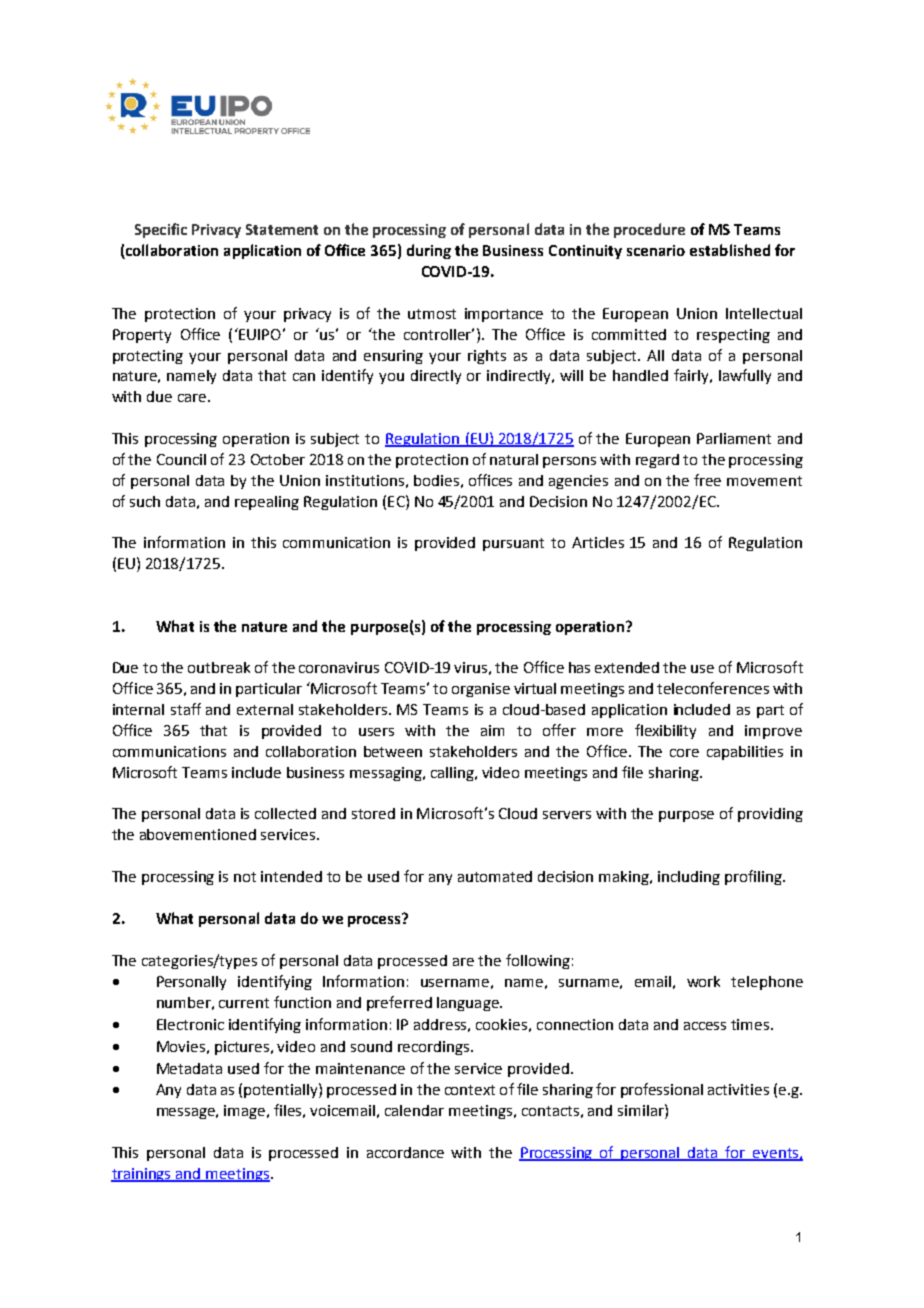 This screenshot has height=1308, width=924. Describe the element at coordinates (161, 230) in the screenshot. I see `Specific` at that location.
